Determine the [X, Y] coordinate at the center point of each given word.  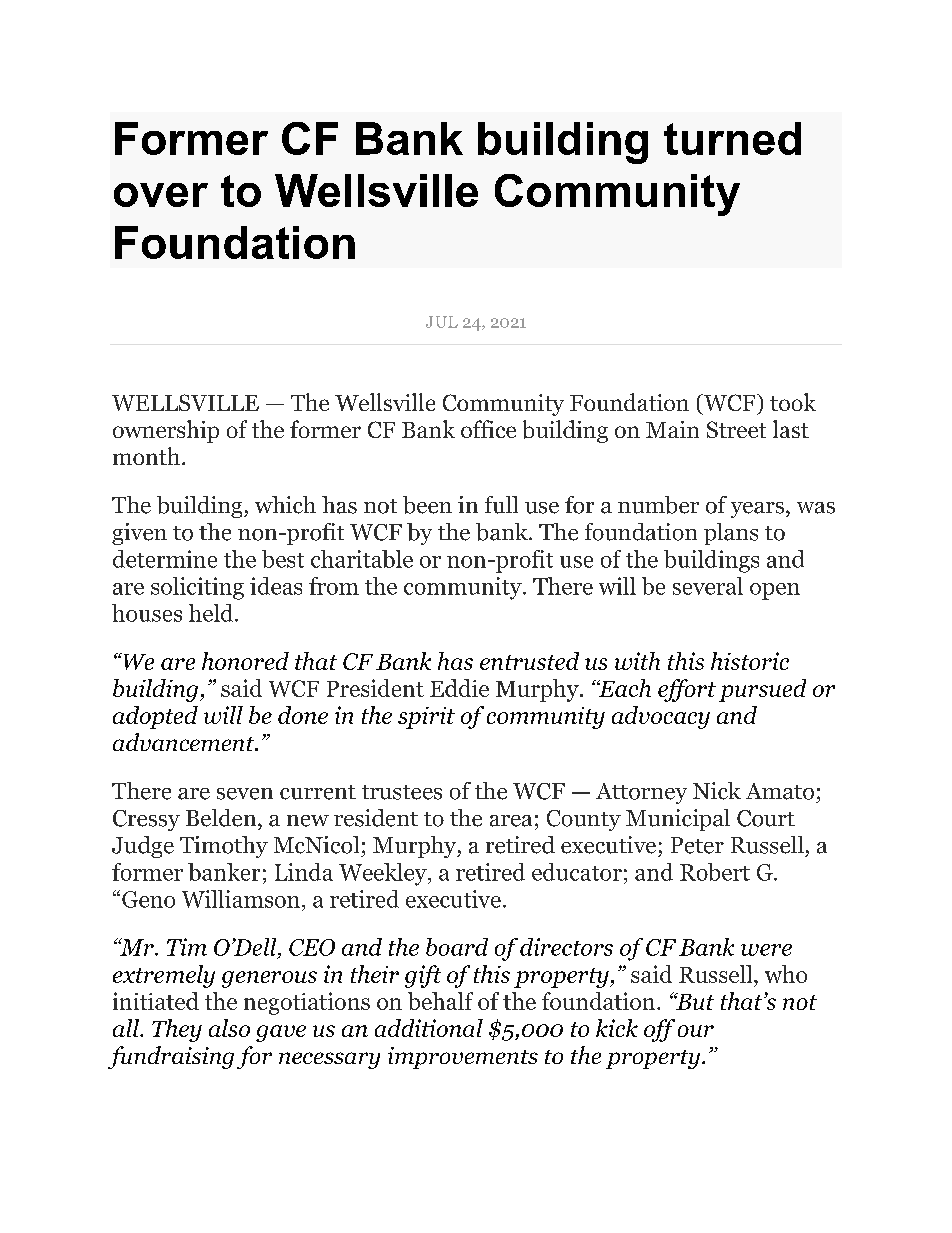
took [793, 402]
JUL [442, 322]
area [511, 821]
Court [766, 818]
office [488, 429]
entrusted [529, 661]
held [212, 613]
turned [732, 138]
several [708, 586]
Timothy [224, 847]
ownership [166, 431]
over [161, 195]
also [229, 1028]
